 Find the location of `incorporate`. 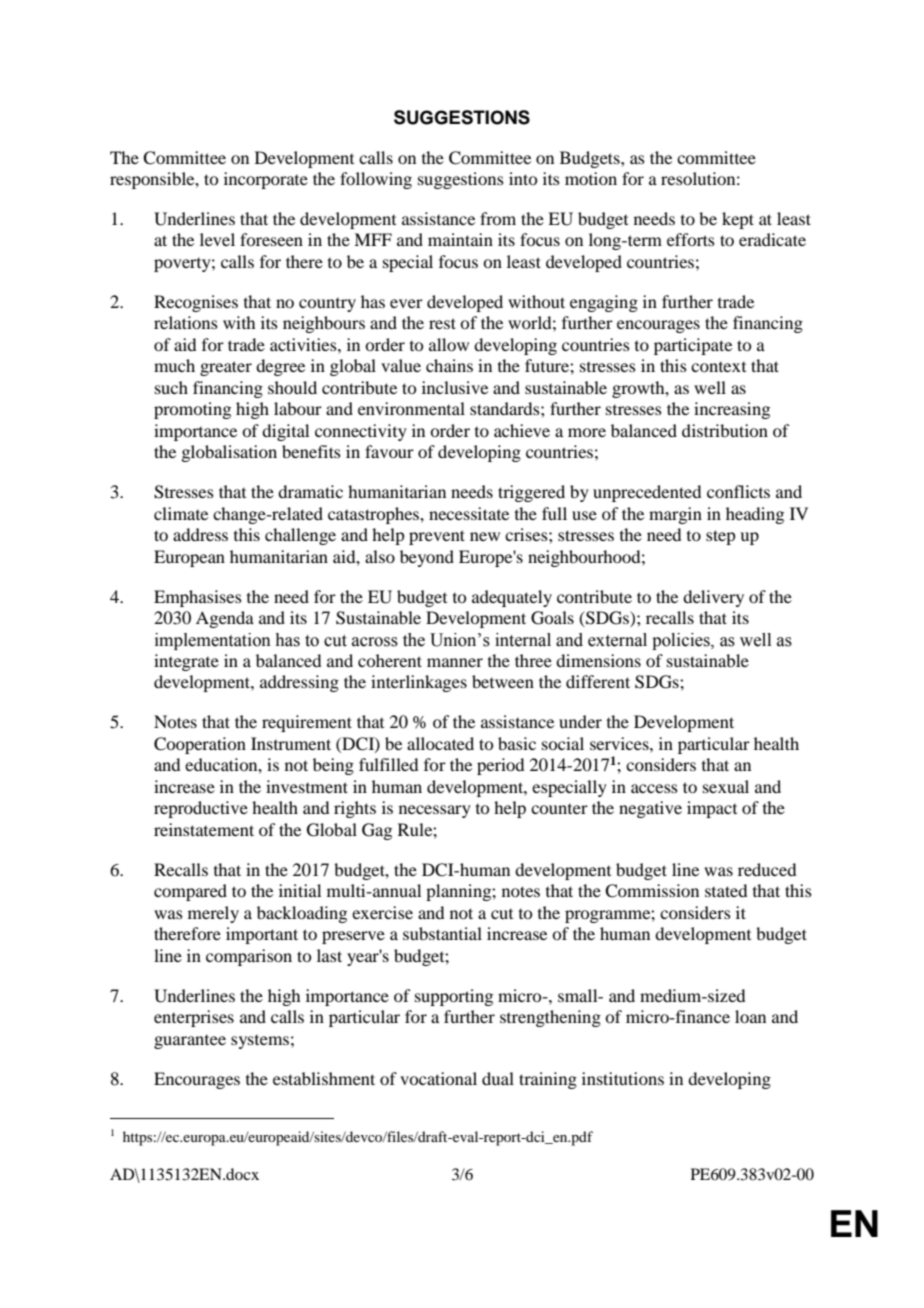

incorporate is located at coordinates (266, 180).
